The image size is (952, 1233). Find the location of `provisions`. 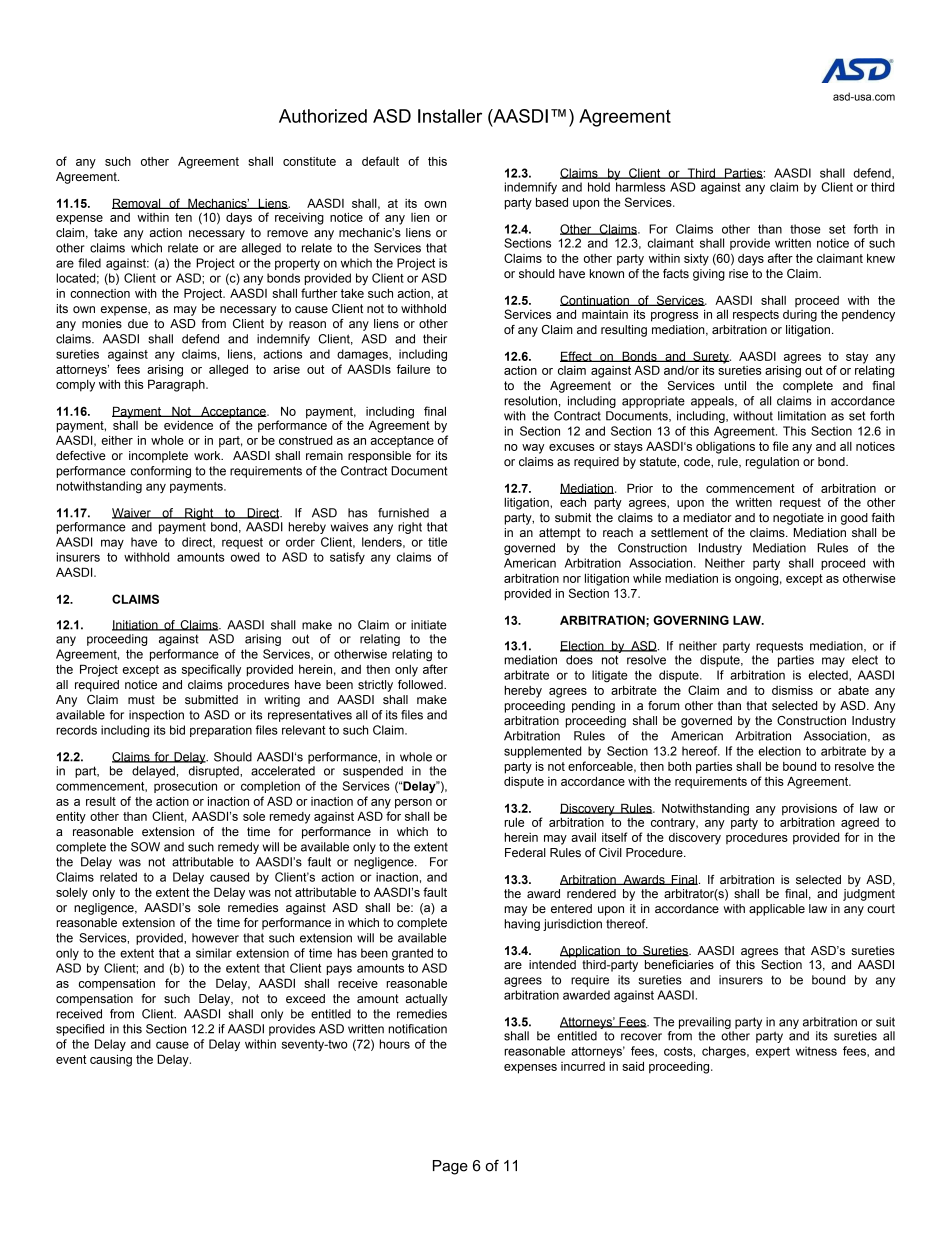

provisions is located at coordinates (809, 810).
